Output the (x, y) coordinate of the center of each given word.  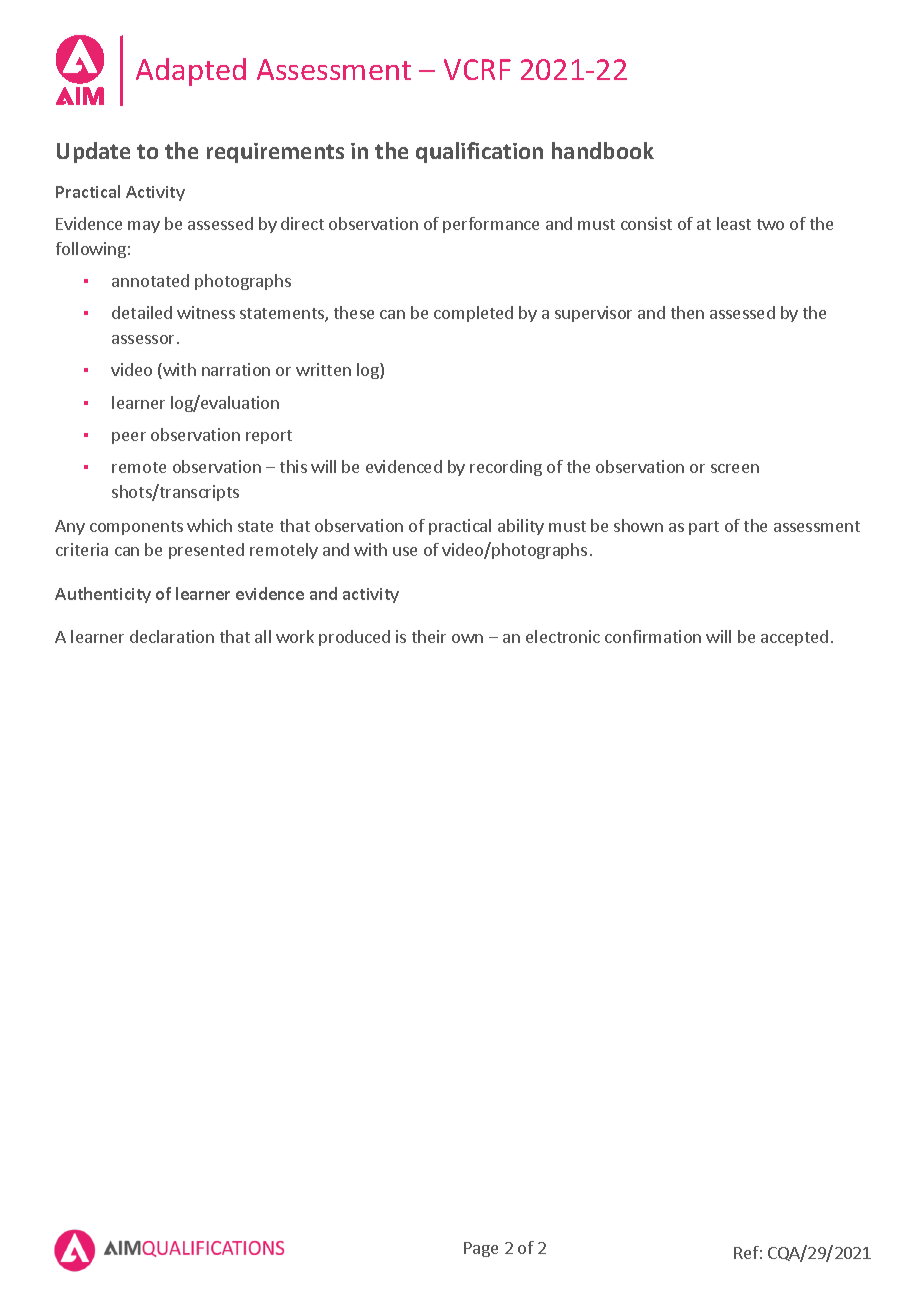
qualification (479, 152)
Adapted (191, 72)
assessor (145, 339)
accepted (794, 638)
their (429, 636)
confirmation (653, 636)
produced (354, 638)
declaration (172, 636)
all (263, 636)
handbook (603, 150)
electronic (563, 636)
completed (473, 314)
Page (481, 1249)
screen (735, 468)
